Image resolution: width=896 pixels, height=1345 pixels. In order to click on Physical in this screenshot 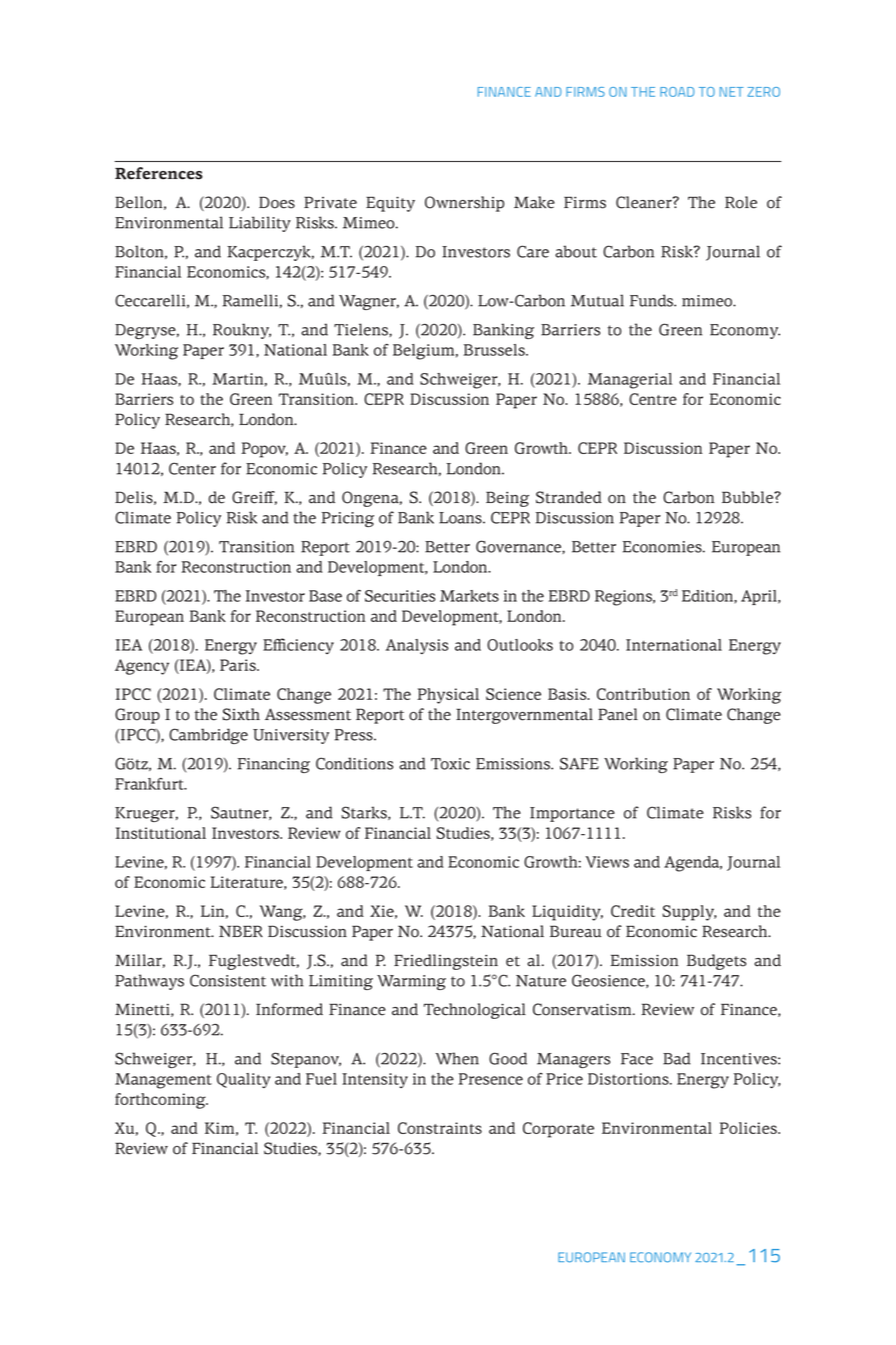, I will do `click(448, 696)`.
